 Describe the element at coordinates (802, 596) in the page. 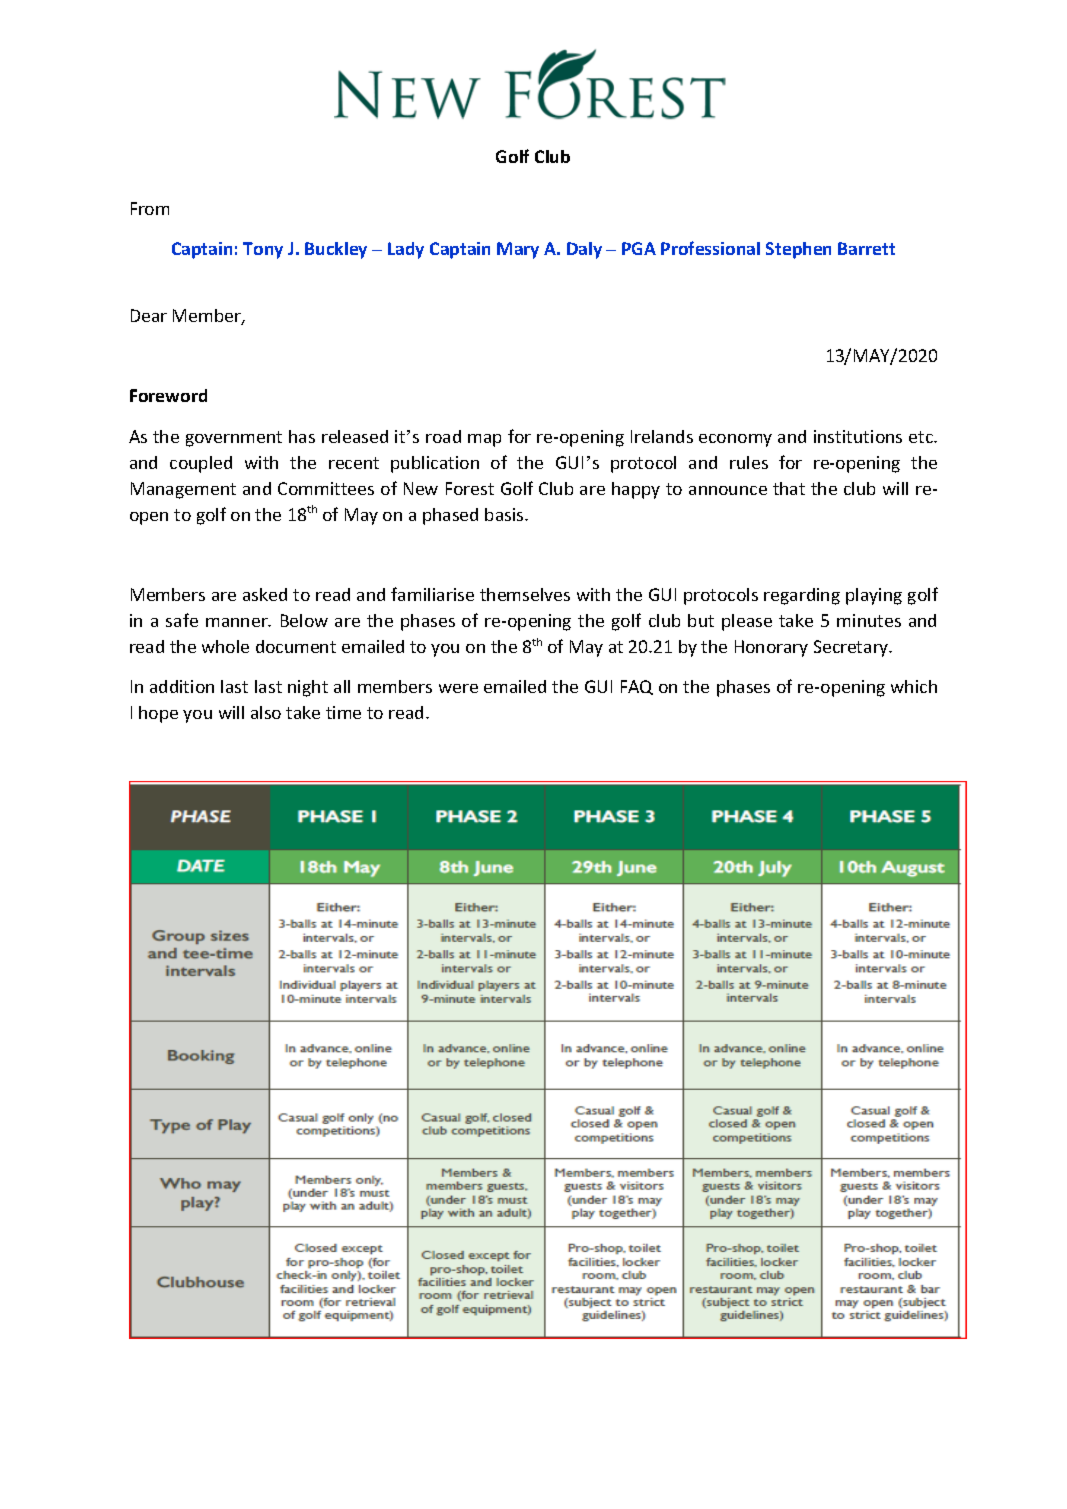

I see `regarding` at that location.
